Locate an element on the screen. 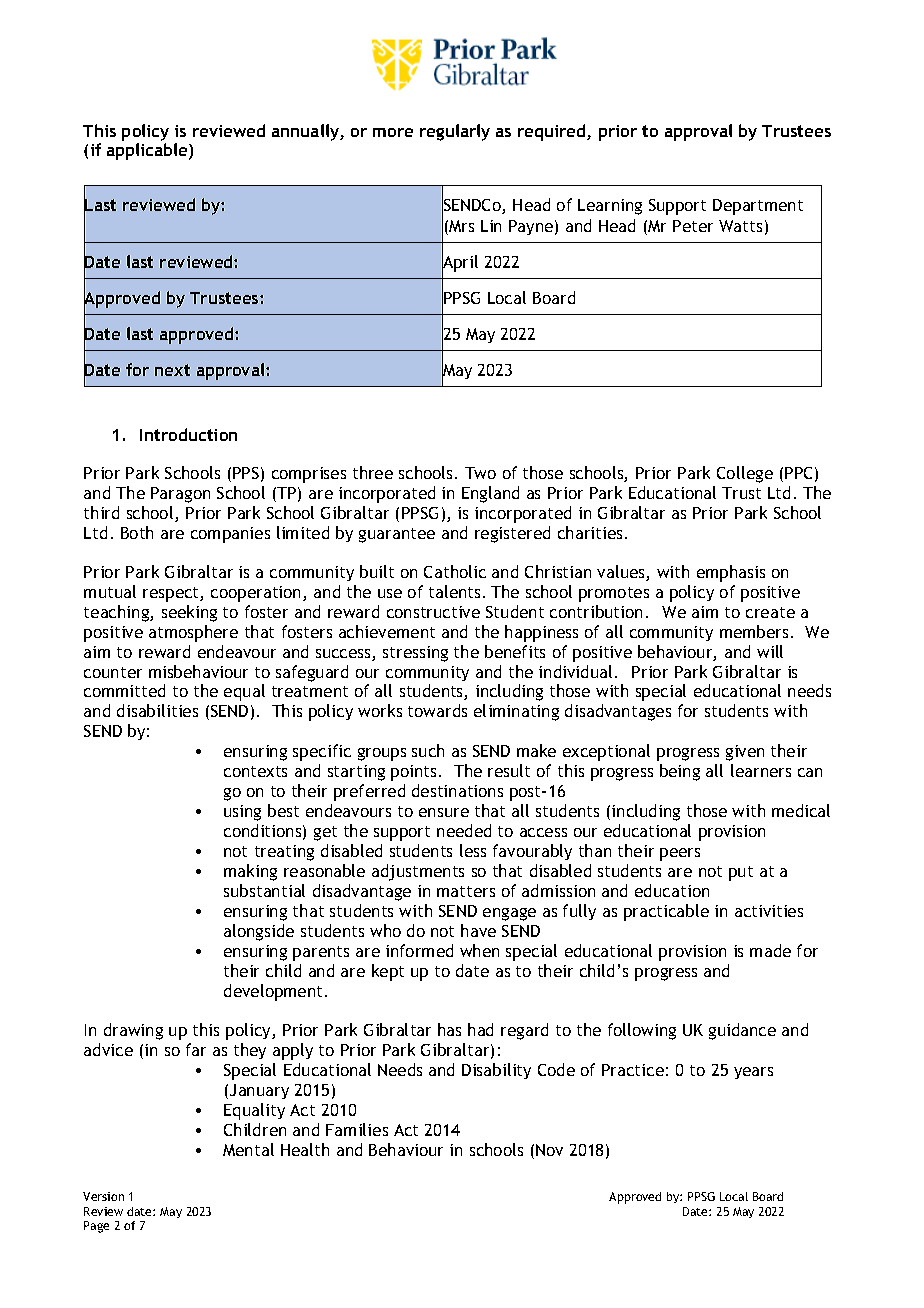 This screenshot has width=924, height=1308. Version is located at coordinates (103, 1196).
